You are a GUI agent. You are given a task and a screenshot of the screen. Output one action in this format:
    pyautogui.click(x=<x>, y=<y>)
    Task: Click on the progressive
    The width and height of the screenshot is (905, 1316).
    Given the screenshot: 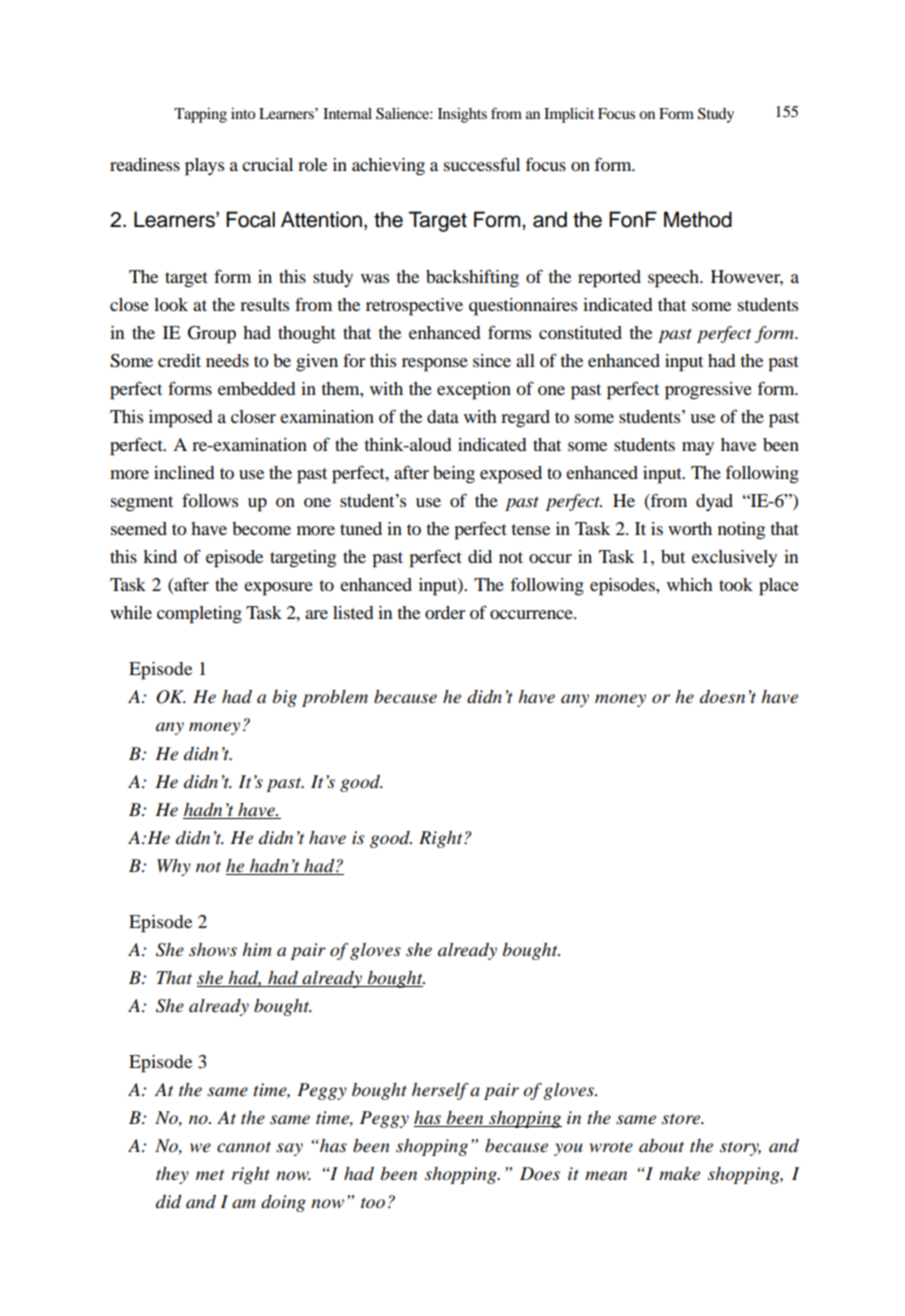 What is the action you would take?
    pyautogui.click(x=708, y=391)
